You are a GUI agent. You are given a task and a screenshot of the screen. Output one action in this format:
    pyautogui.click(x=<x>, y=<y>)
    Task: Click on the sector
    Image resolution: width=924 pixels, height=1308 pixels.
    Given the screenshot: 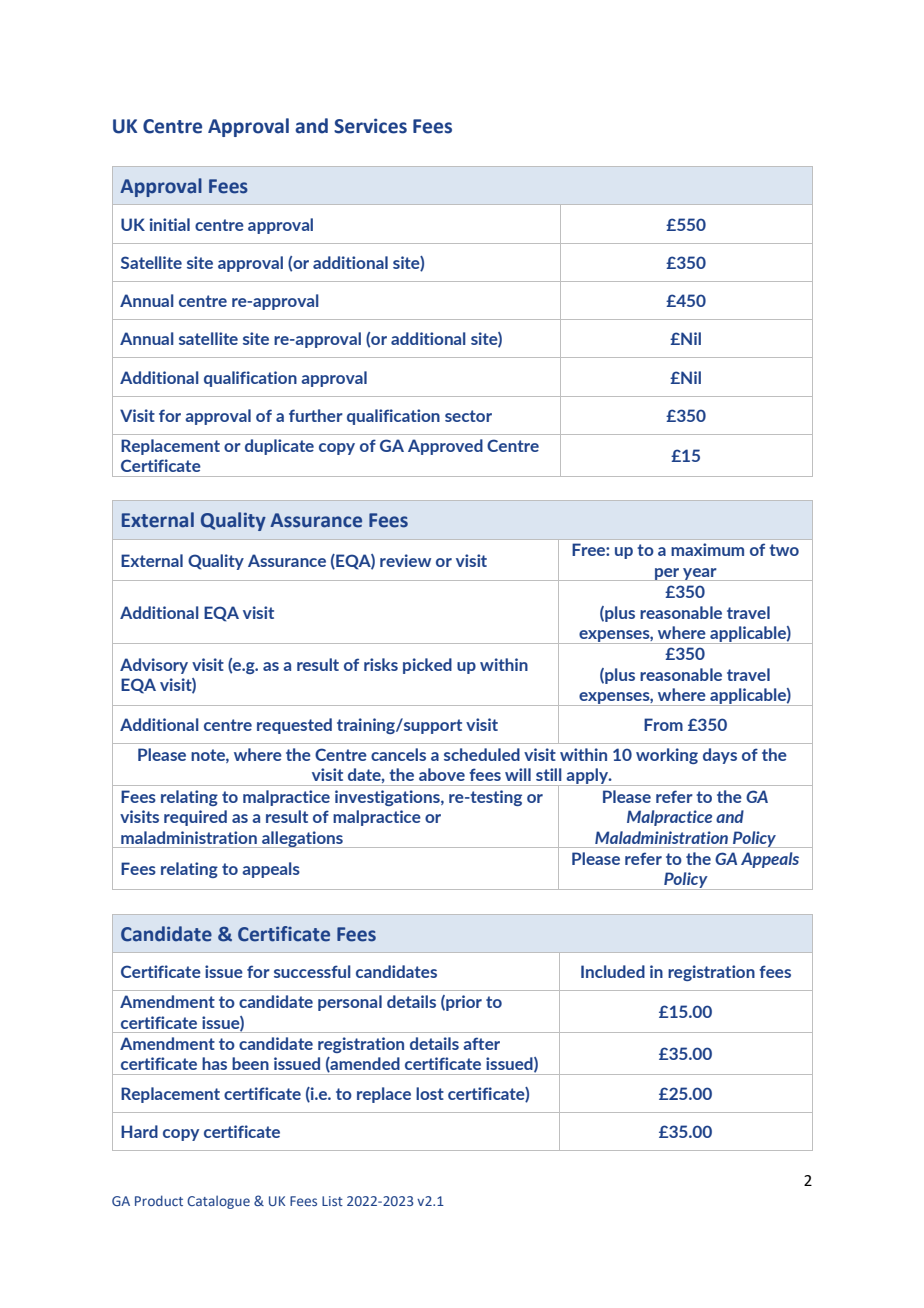 What is the action you would take?
    pyautogui.click(x=468, y=416)
